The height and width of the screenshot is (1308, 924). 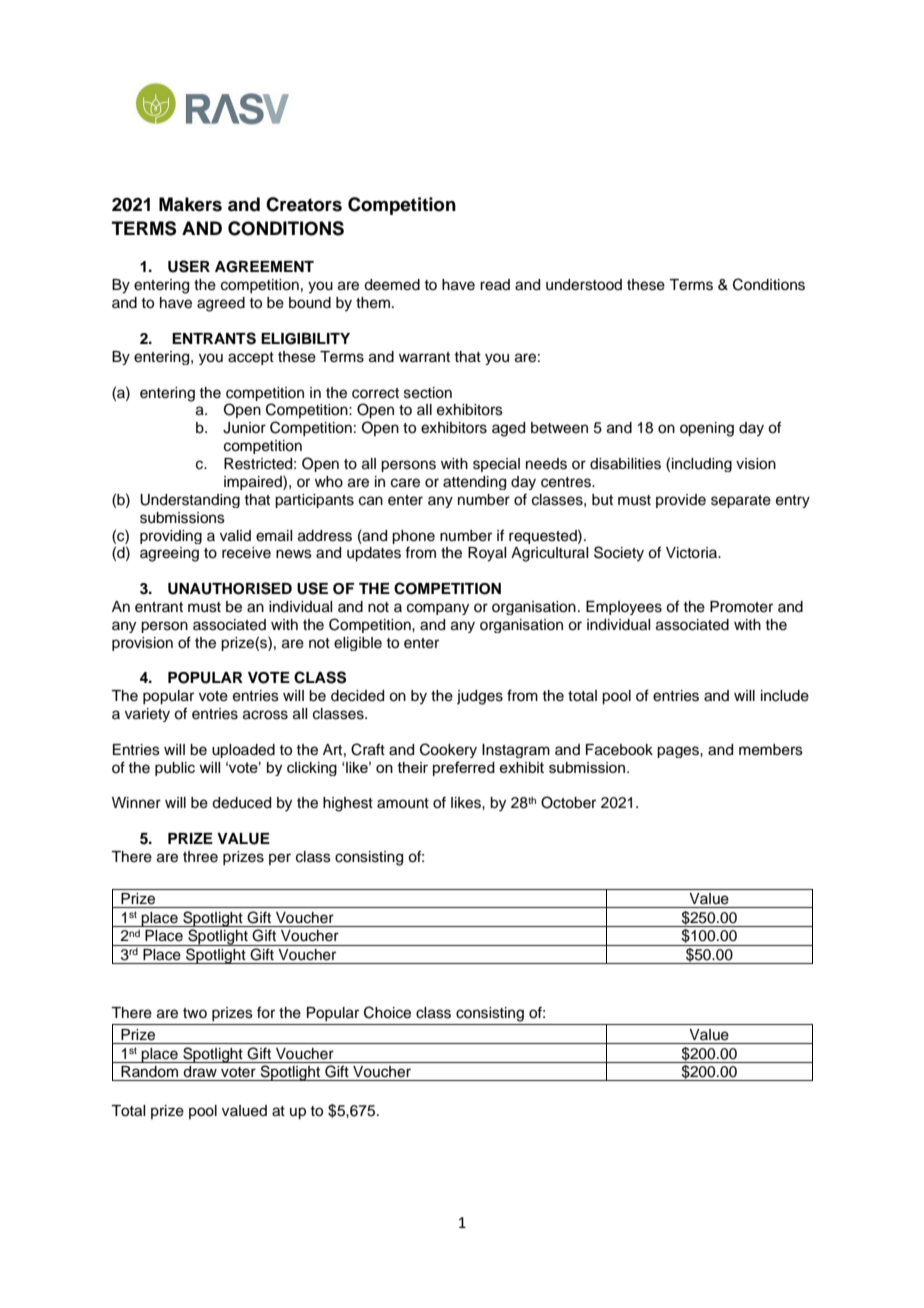 I want to click on two, so click(x=195, y=1013).
